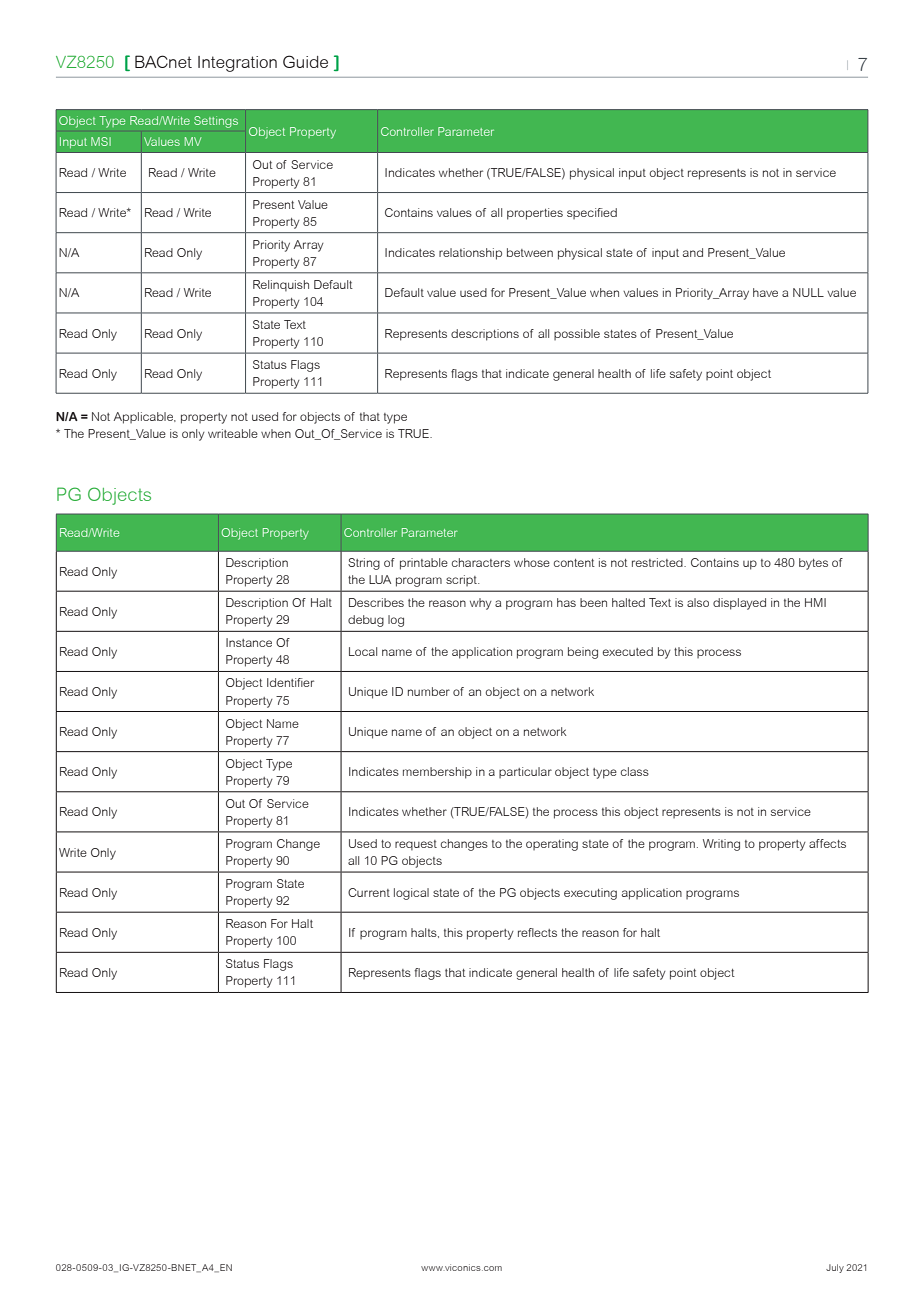 The height and width of the page is (1308, 924). Describe the element at coordinates (835, 1268) in the page. I see `July` at that location.
